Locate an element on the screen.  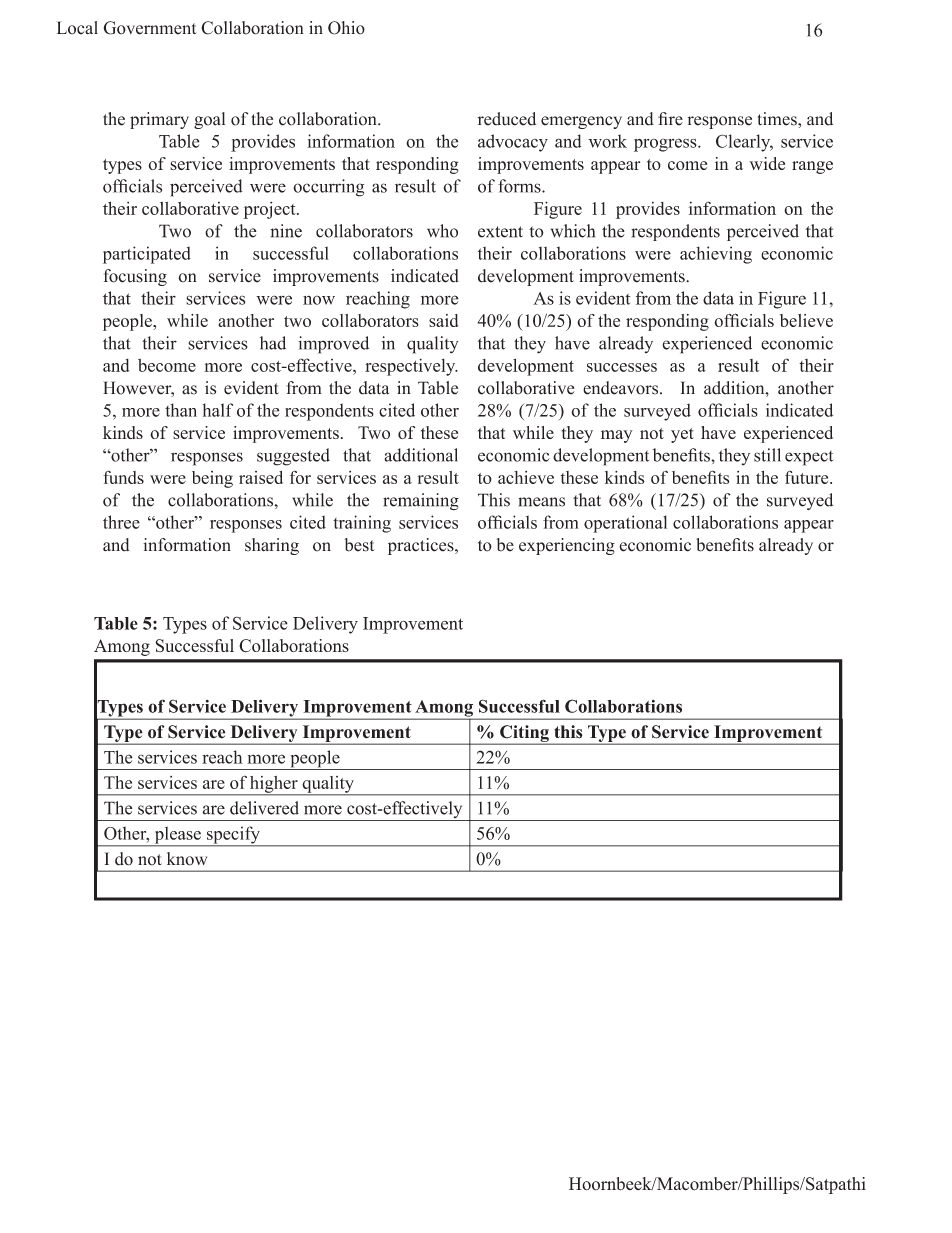
Ohio is located at coordinates (346, 28).
